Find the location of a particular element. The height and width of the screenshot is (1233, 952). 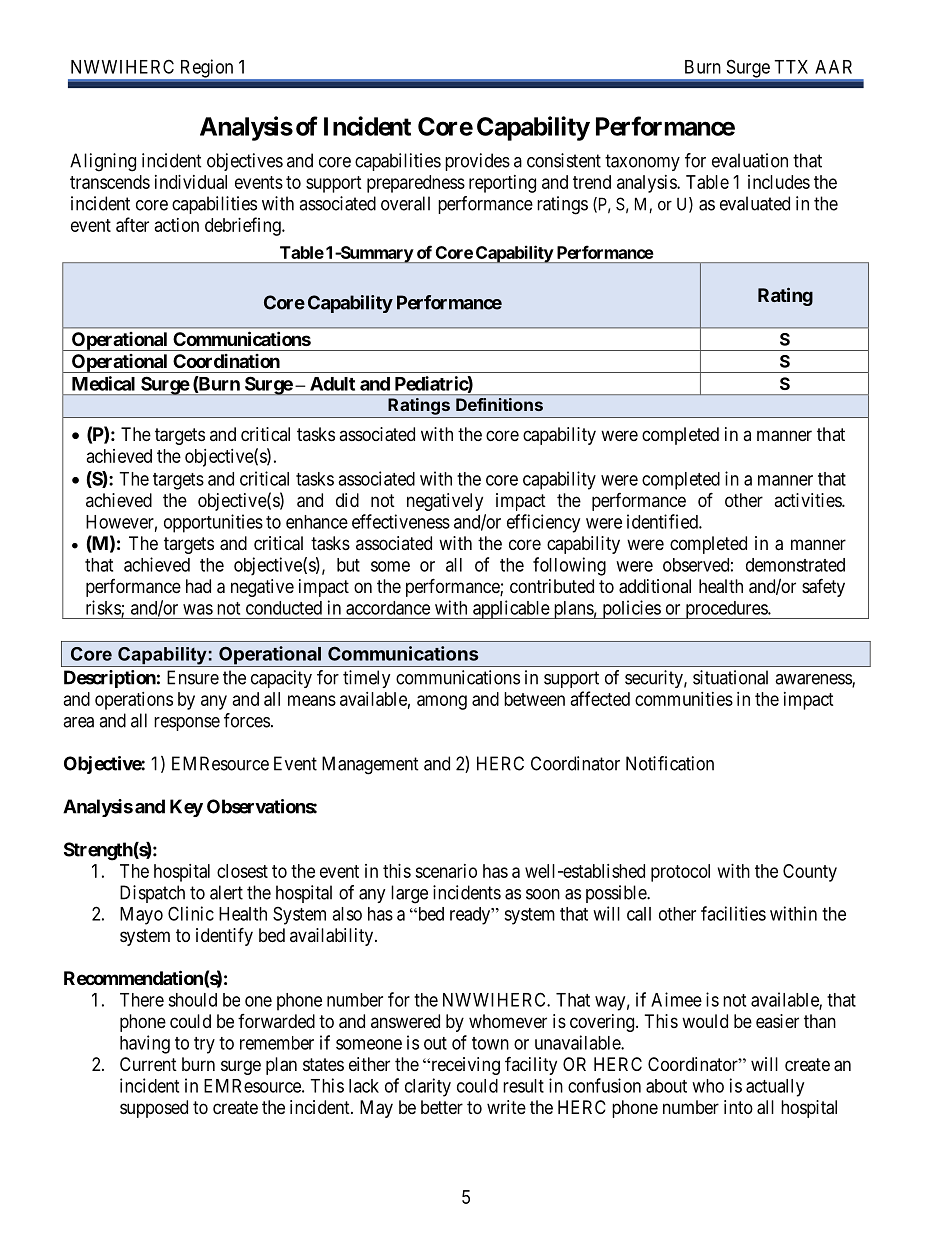

evaluation is located at coordinates (750, 160).
